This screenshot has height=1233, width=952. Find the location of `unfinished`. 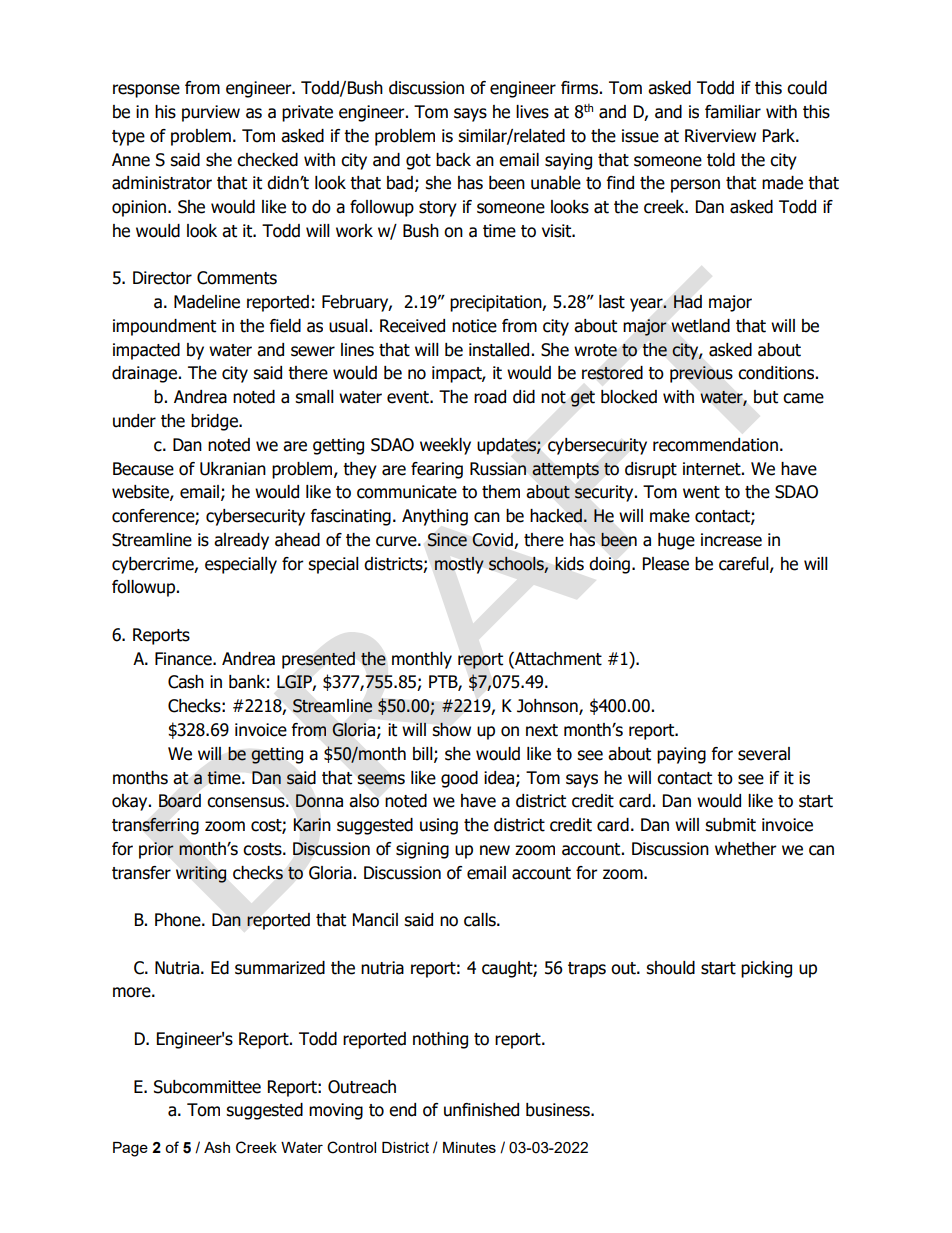

unfinished is located at coordinates (481, 1110).
